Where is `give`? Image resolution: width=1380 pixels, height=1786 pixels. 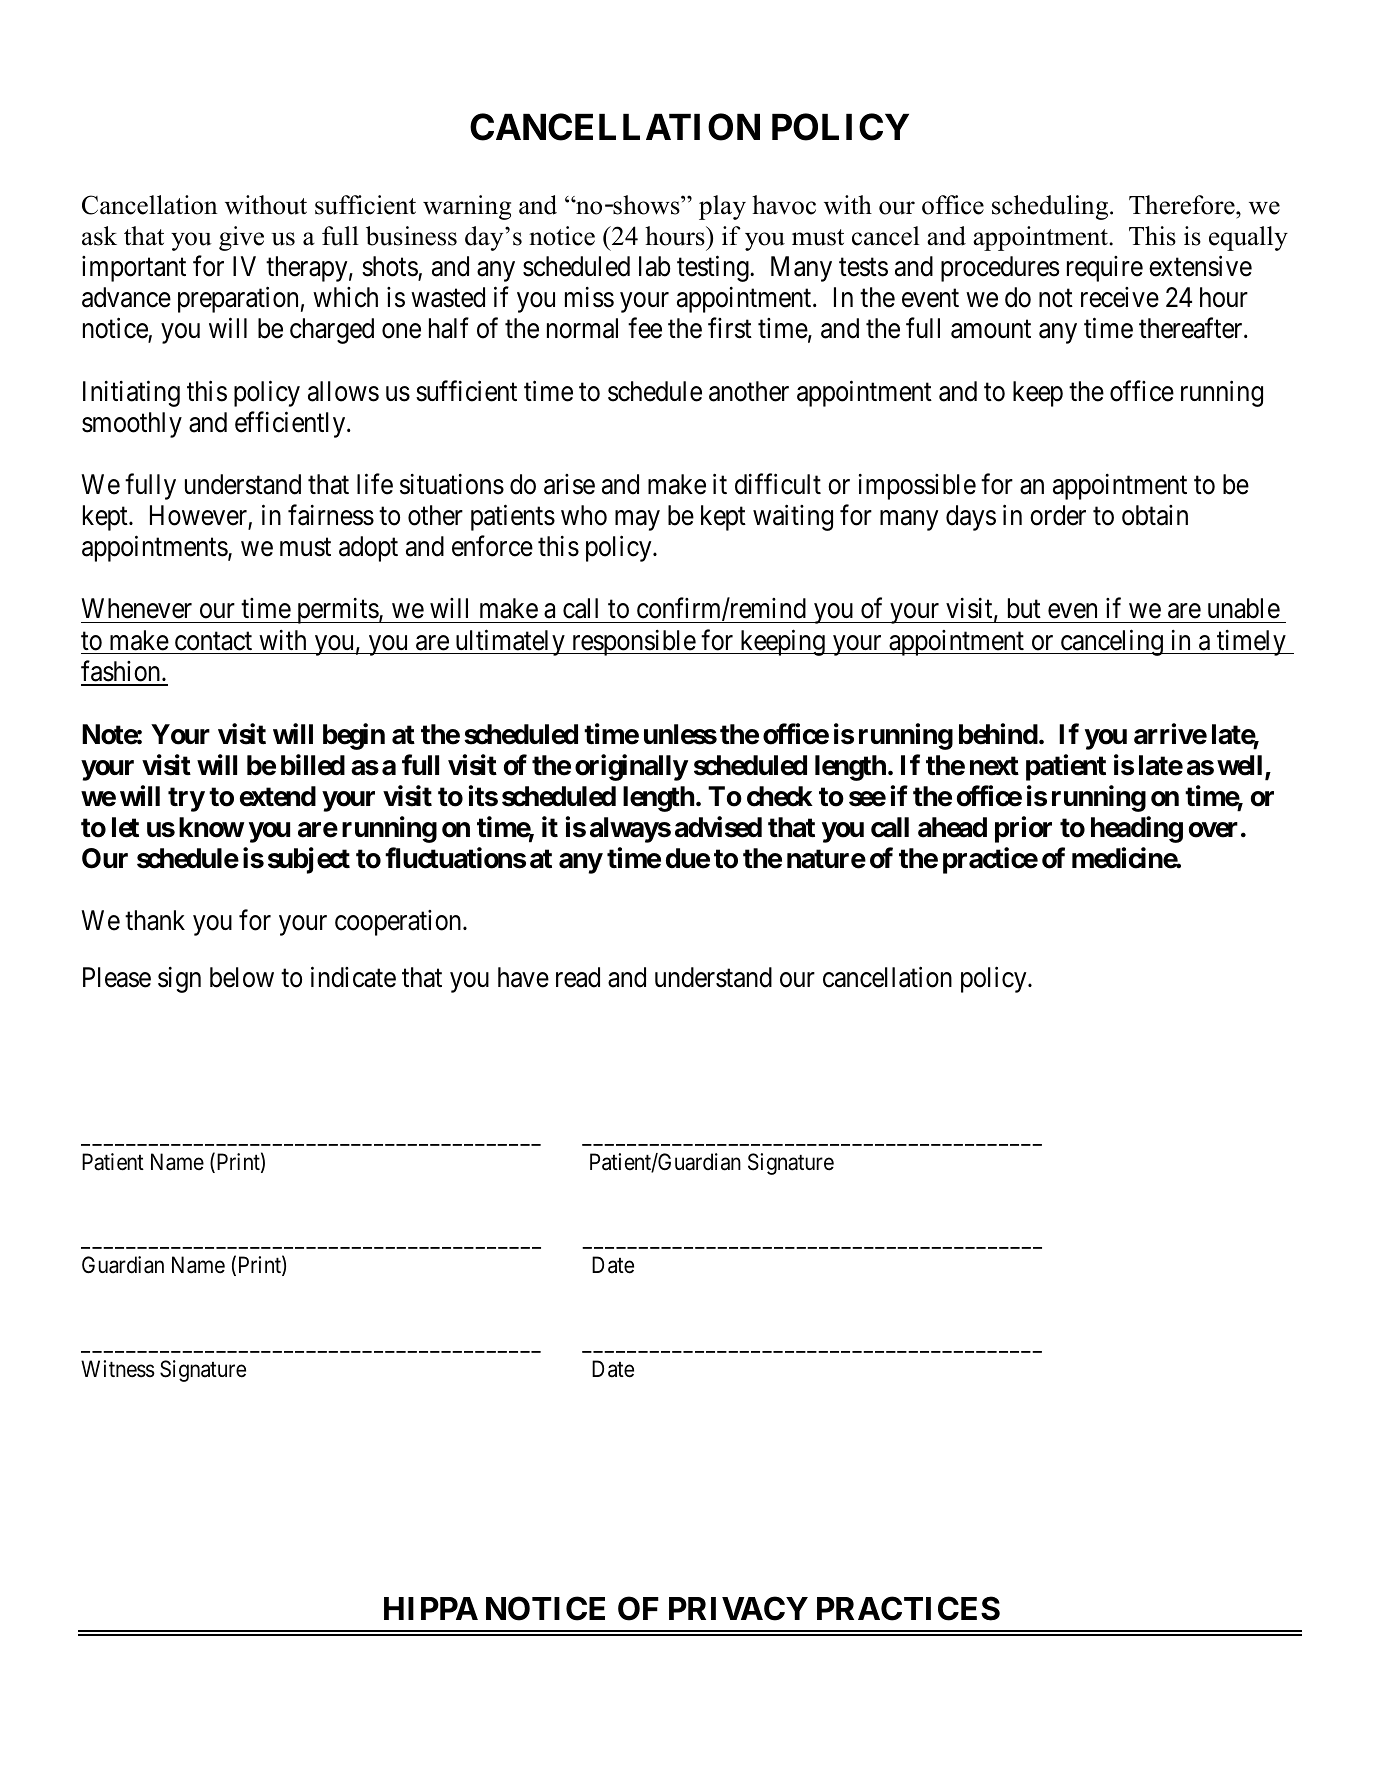 give is located at coordinates (241, 238).
